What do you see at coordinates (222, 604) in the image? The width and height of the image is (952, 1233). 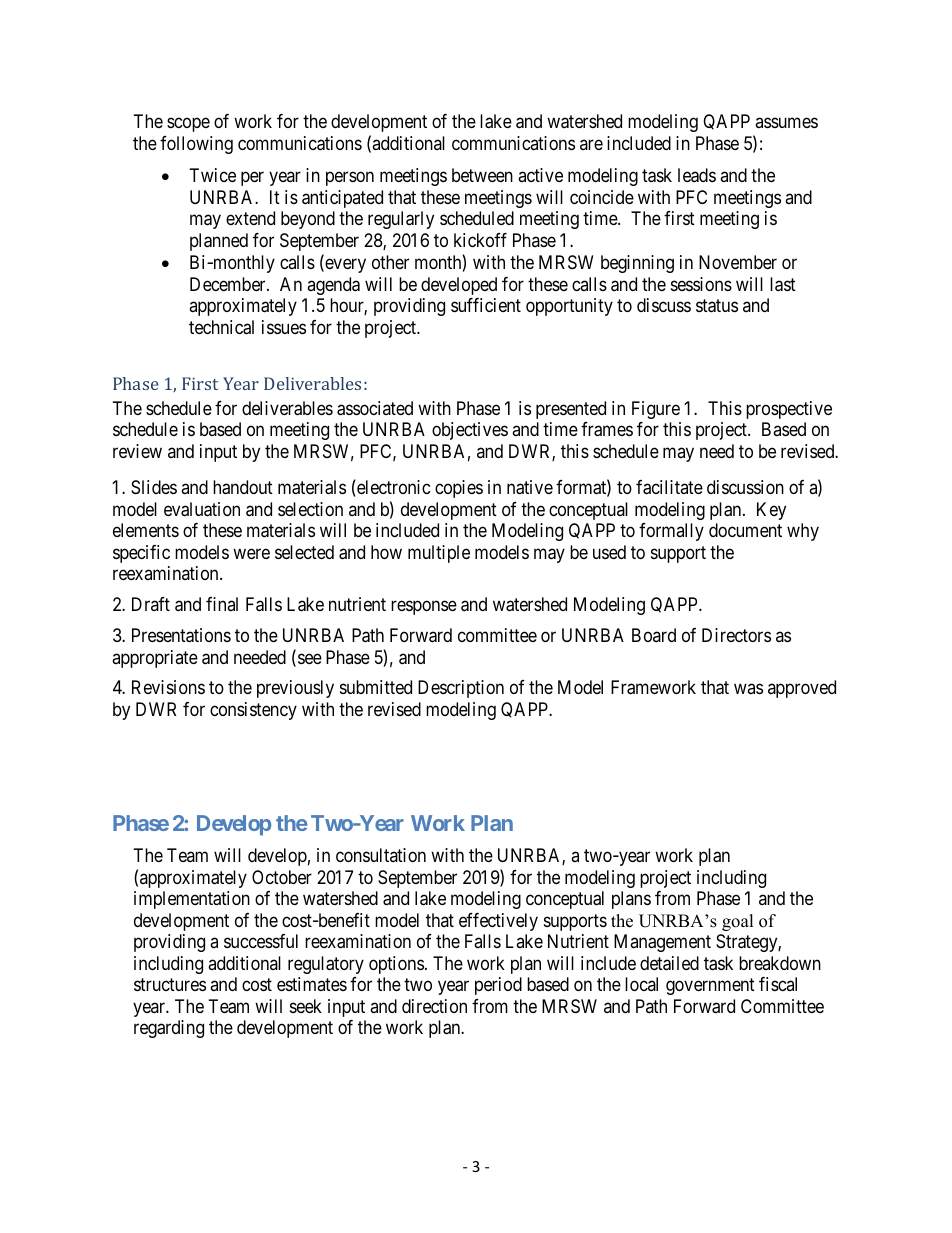 I see `final` at bounding box center [222, 604].
